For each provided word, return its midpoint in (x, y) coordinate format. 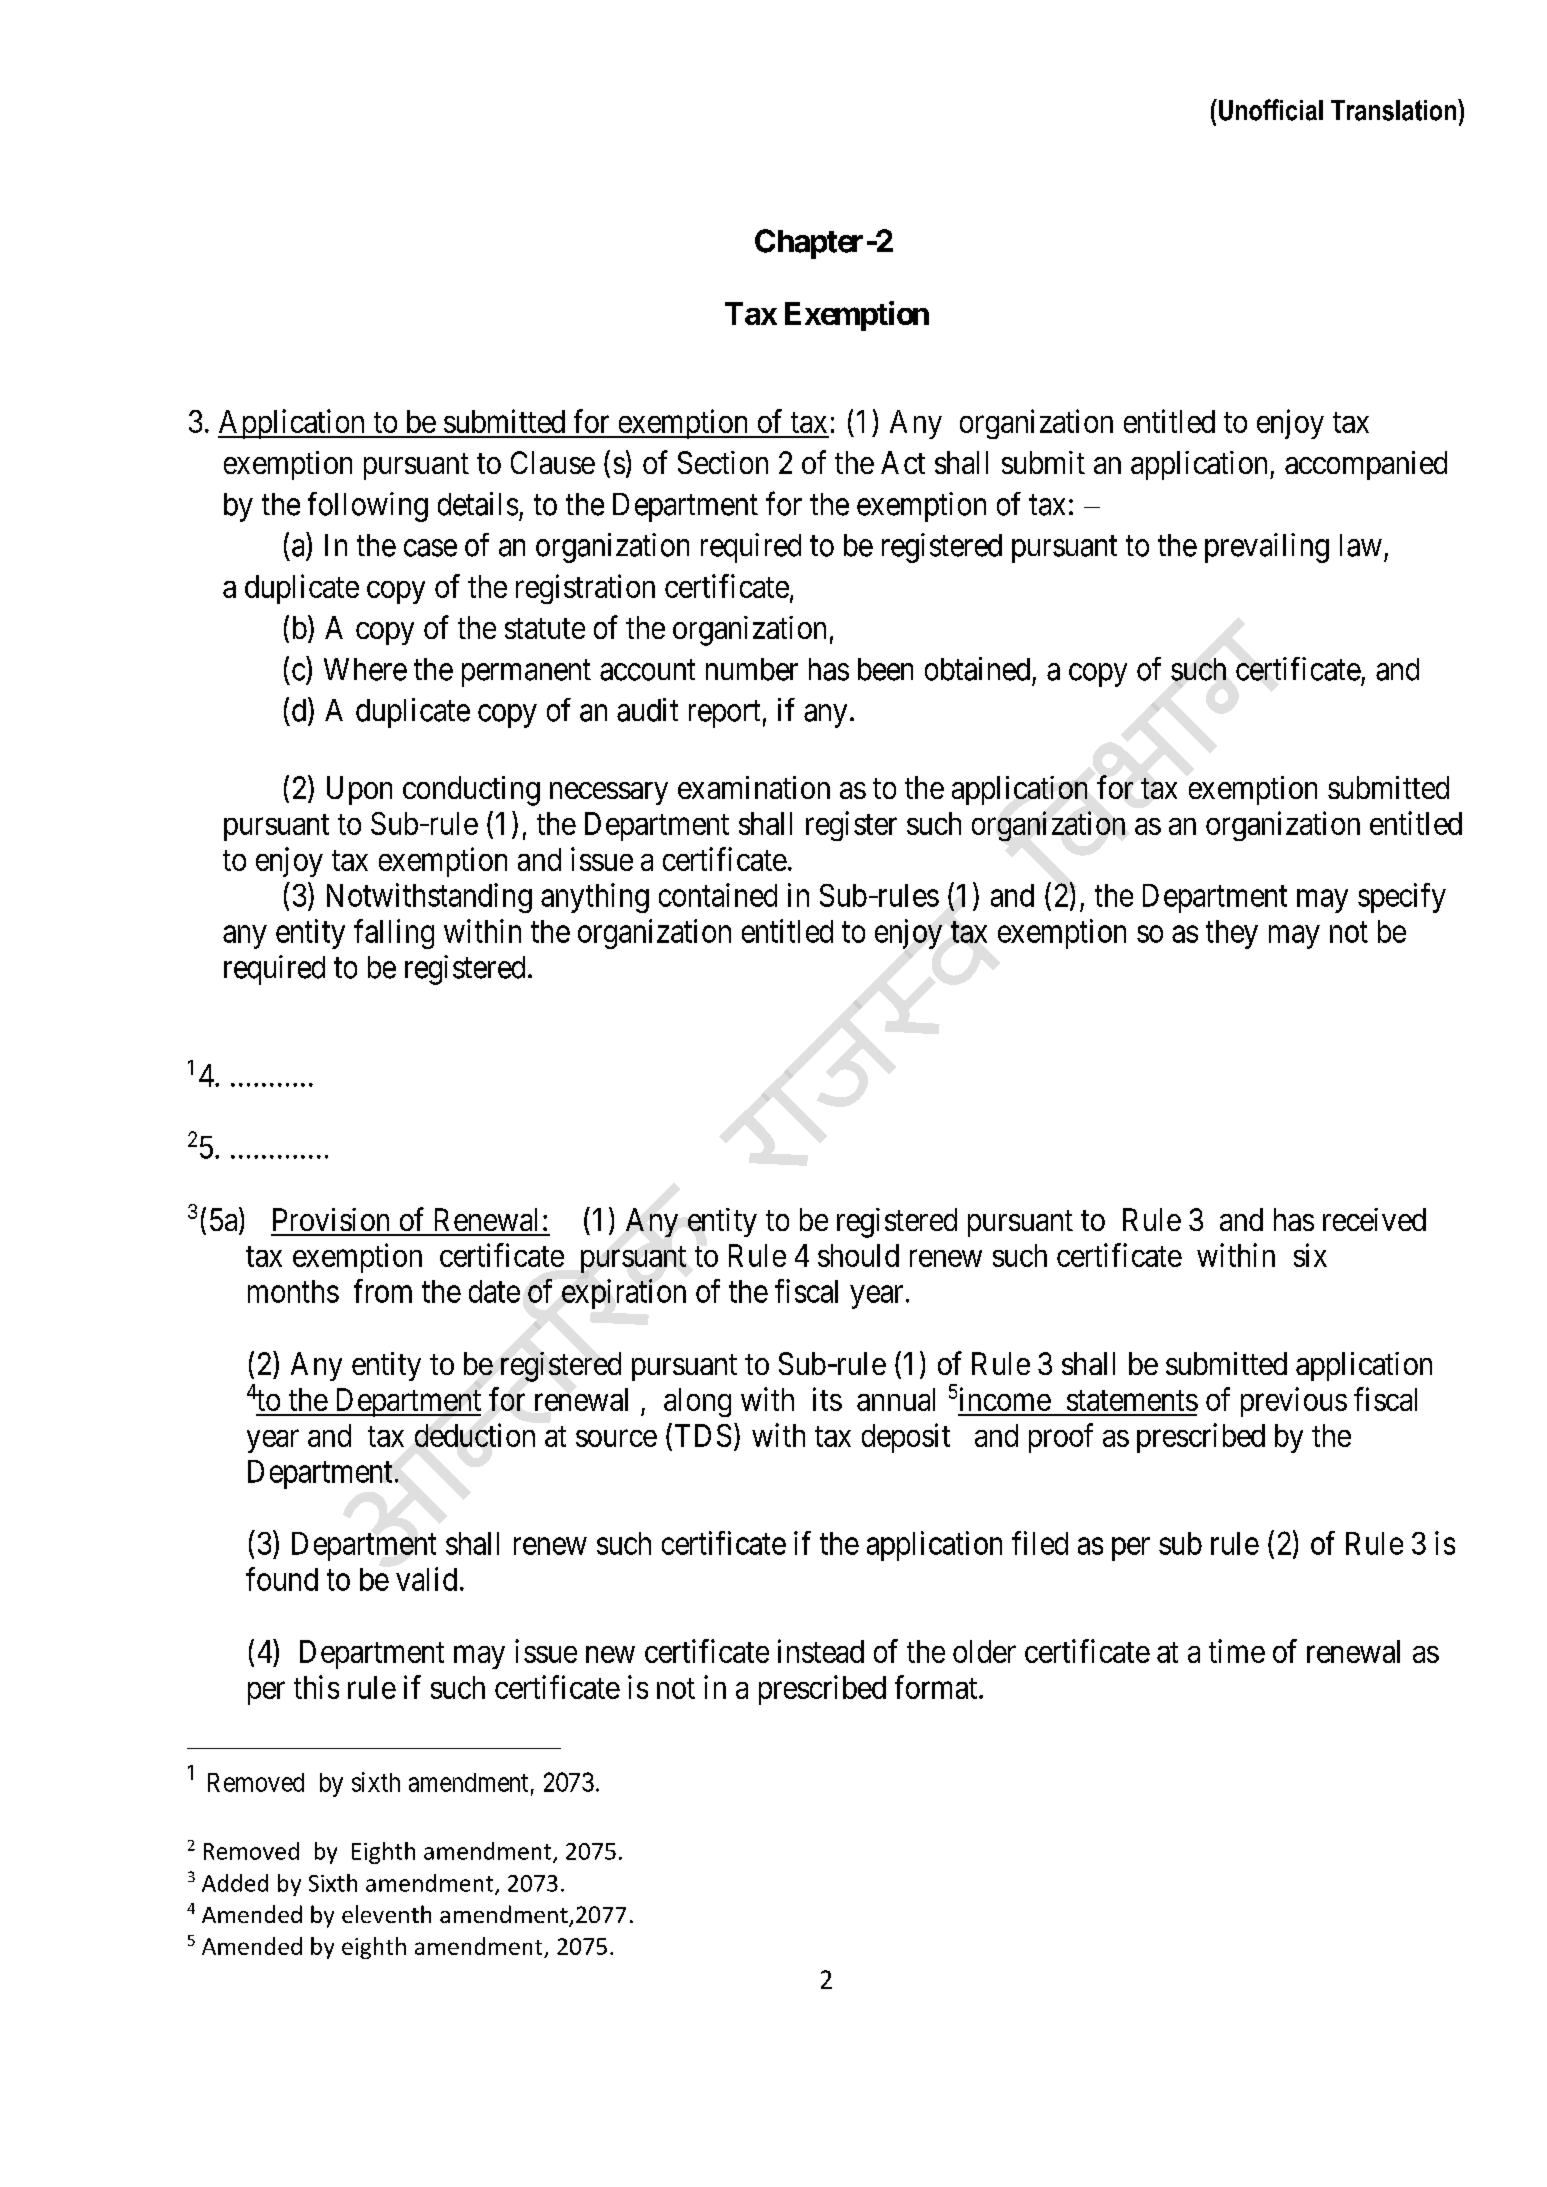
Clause (553, 462)
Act (903, 462)
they (1232, 934)
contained (718, 895)
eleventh (386, 1914)
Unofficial (1271, 110)
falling (394, 934)
